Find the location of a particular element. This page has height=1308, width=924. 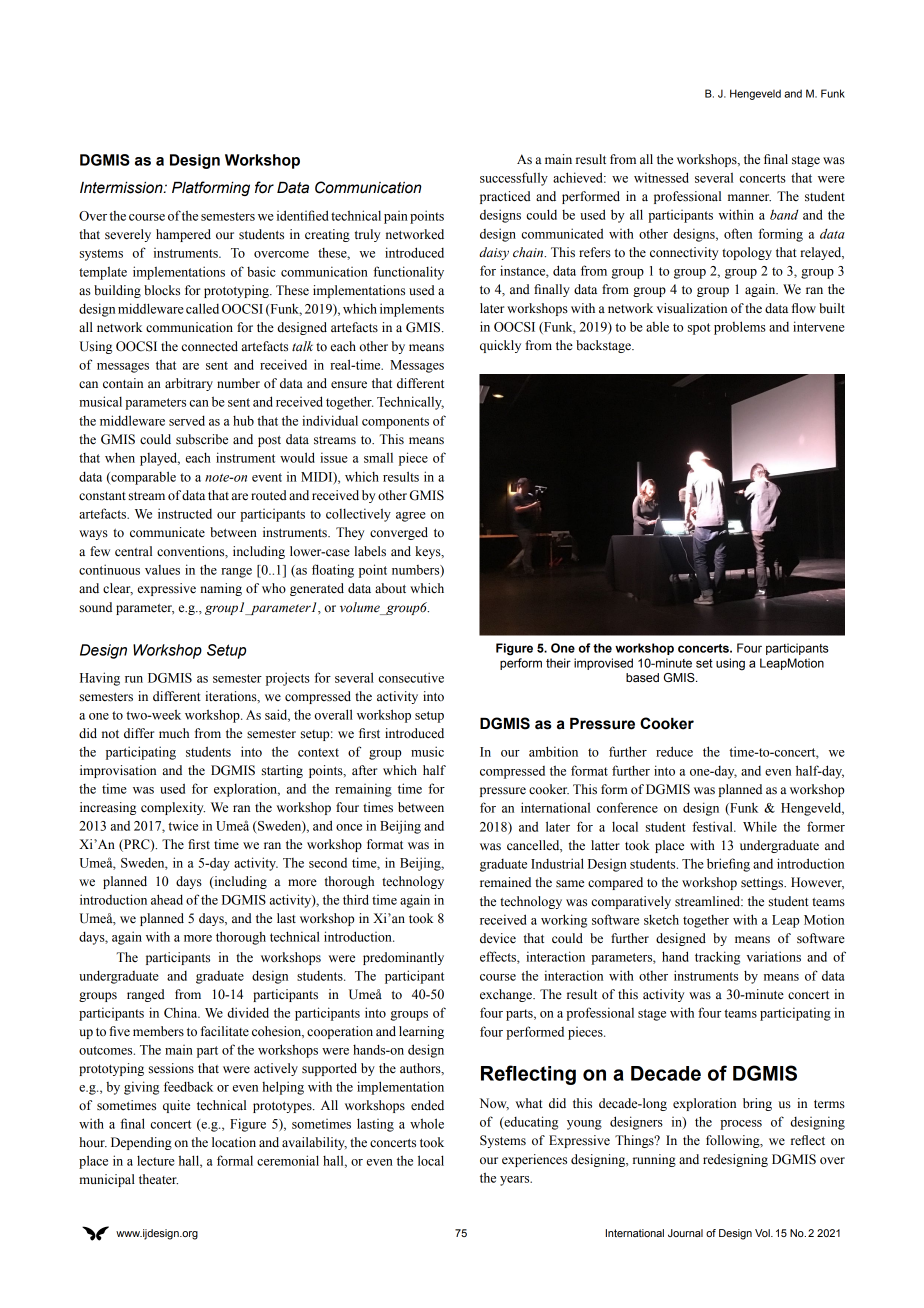

theater is located at coordinates (158, 1179).
